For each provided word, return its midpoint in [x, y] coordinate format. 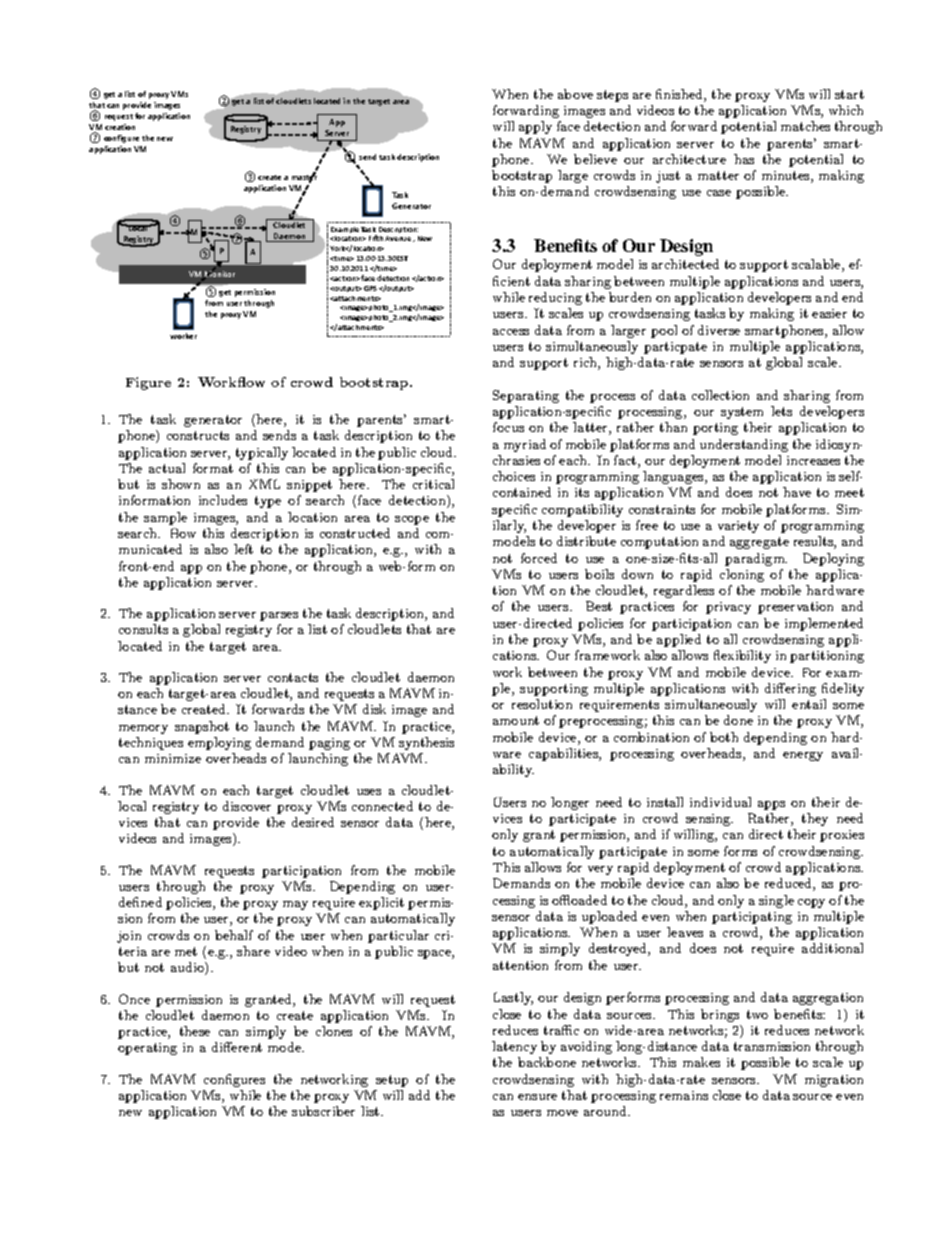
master [304, 178]
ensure [537, 1097]
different [237, 1047]
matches [805, 126]
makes [701, 1062]
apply [535, 127]
